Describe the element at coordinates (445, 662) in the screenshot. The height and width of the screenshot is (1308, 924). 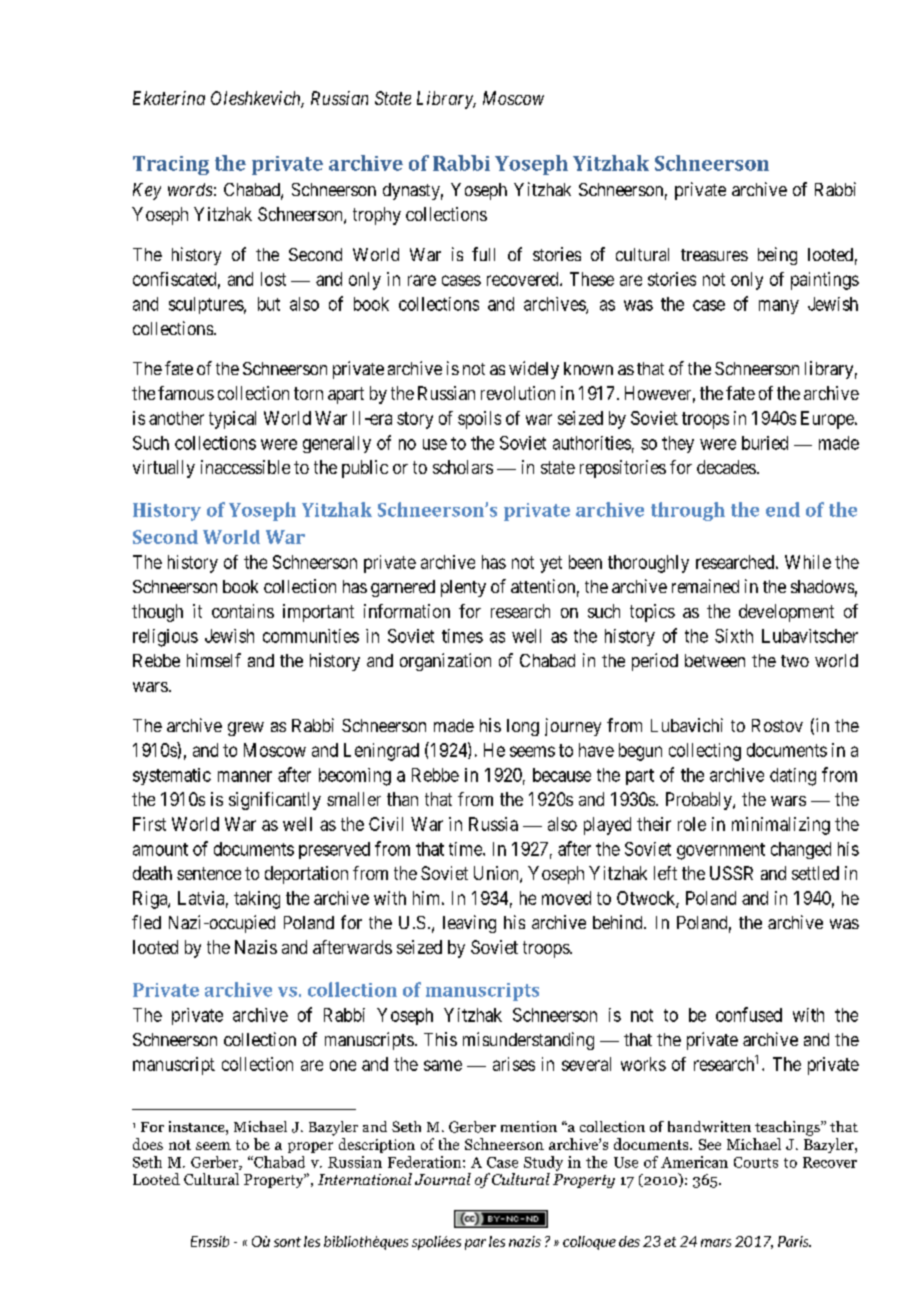
I see `organization` at that location.
